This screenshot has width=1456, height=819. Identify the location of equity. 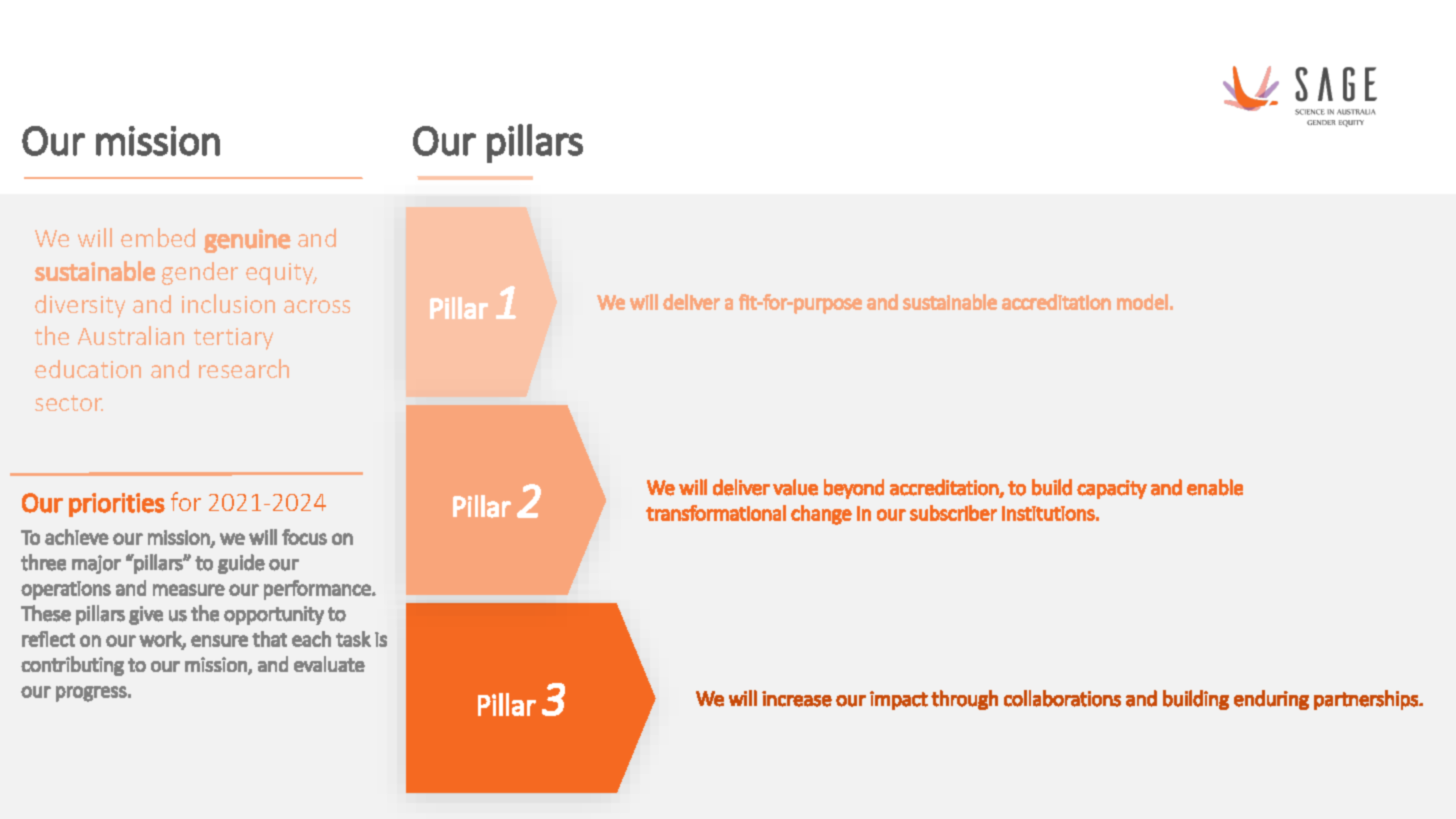
(281, 274).
